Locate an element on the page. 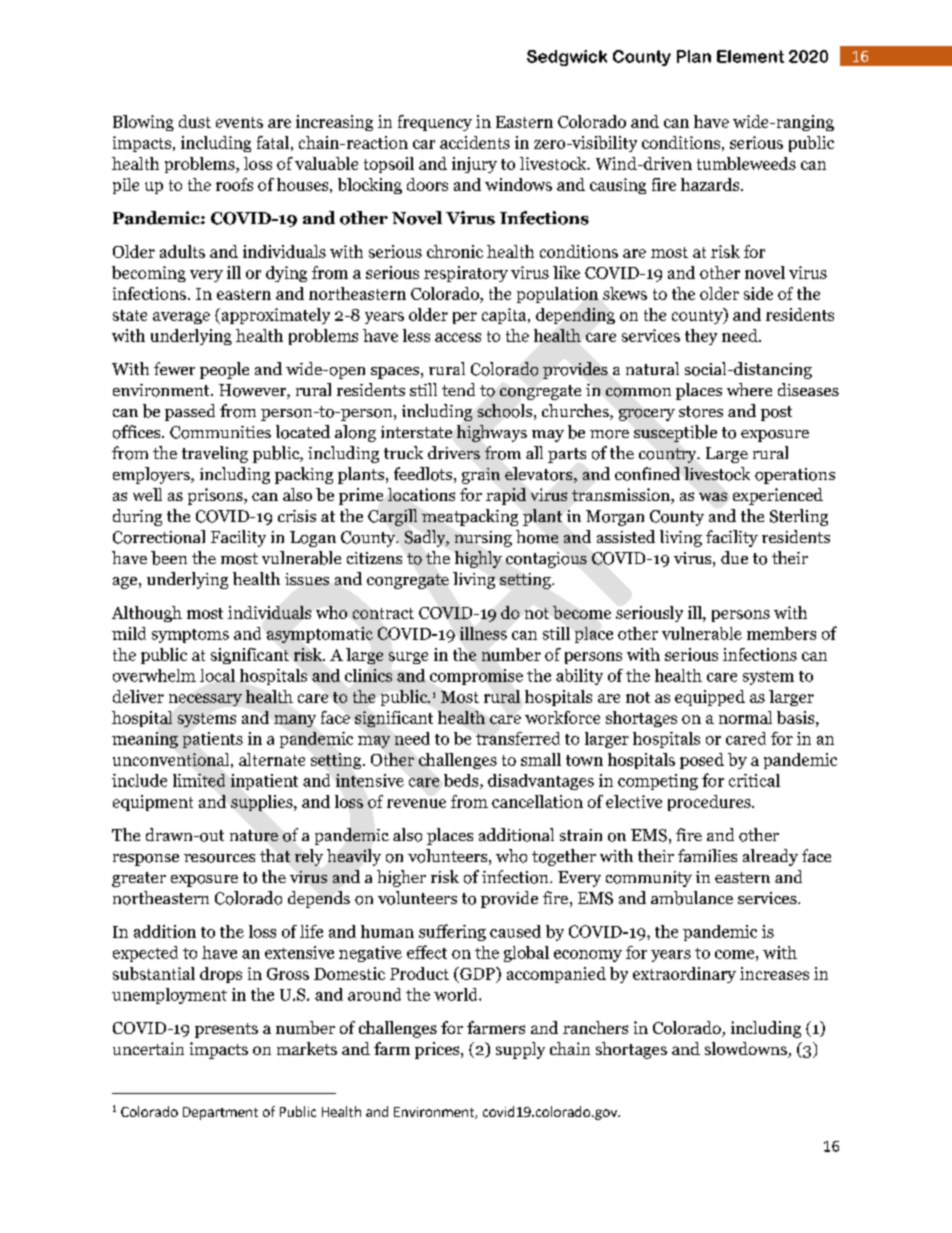  resources is located at coordinates (219, 858).
